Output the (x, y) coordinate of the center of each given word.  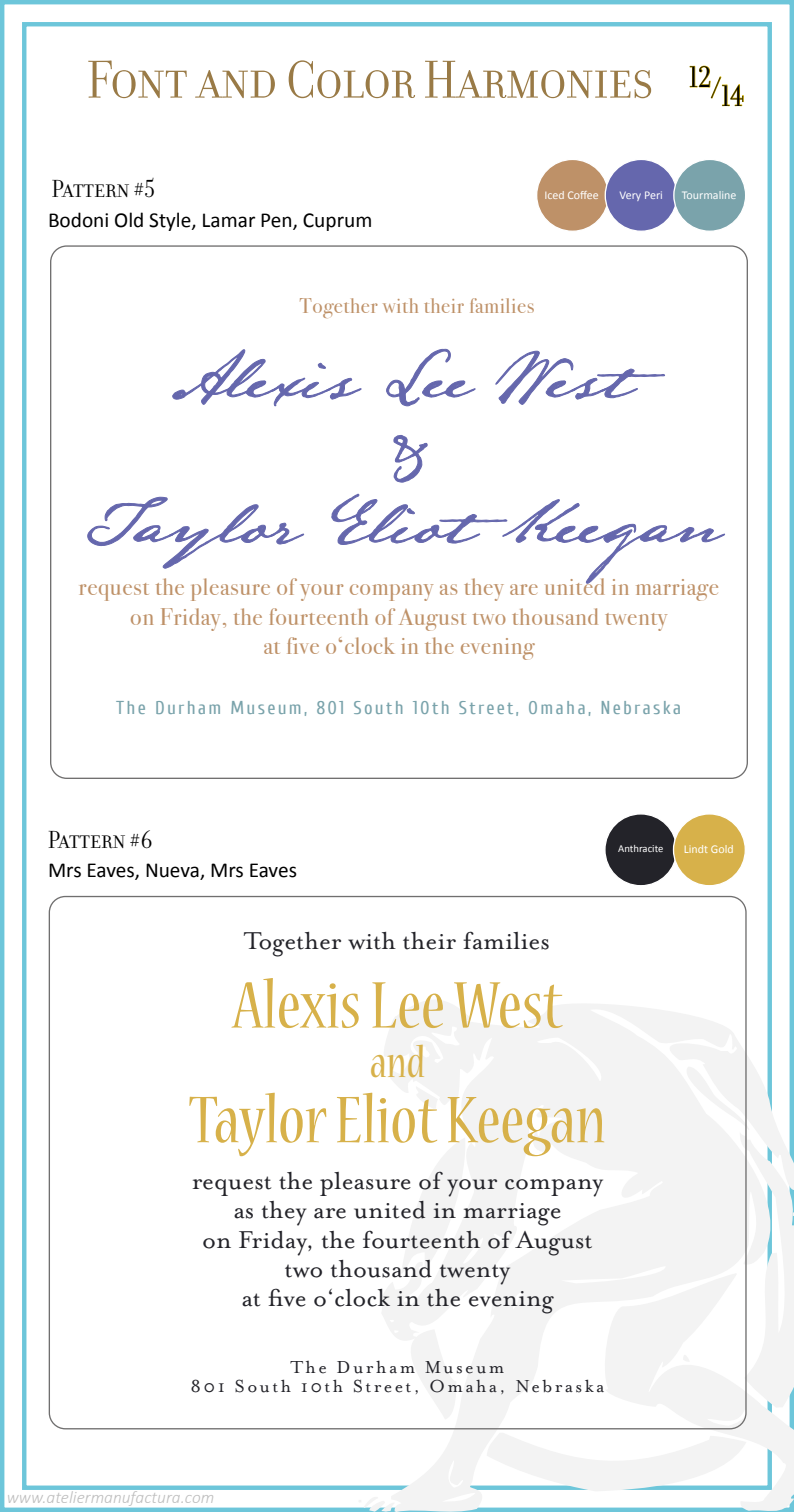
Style (171, 221)
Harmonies (538, 79)
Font (137, 79)
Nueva (173, 871)
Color (351, 79)
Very (630, 196)
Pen (277, 221)
